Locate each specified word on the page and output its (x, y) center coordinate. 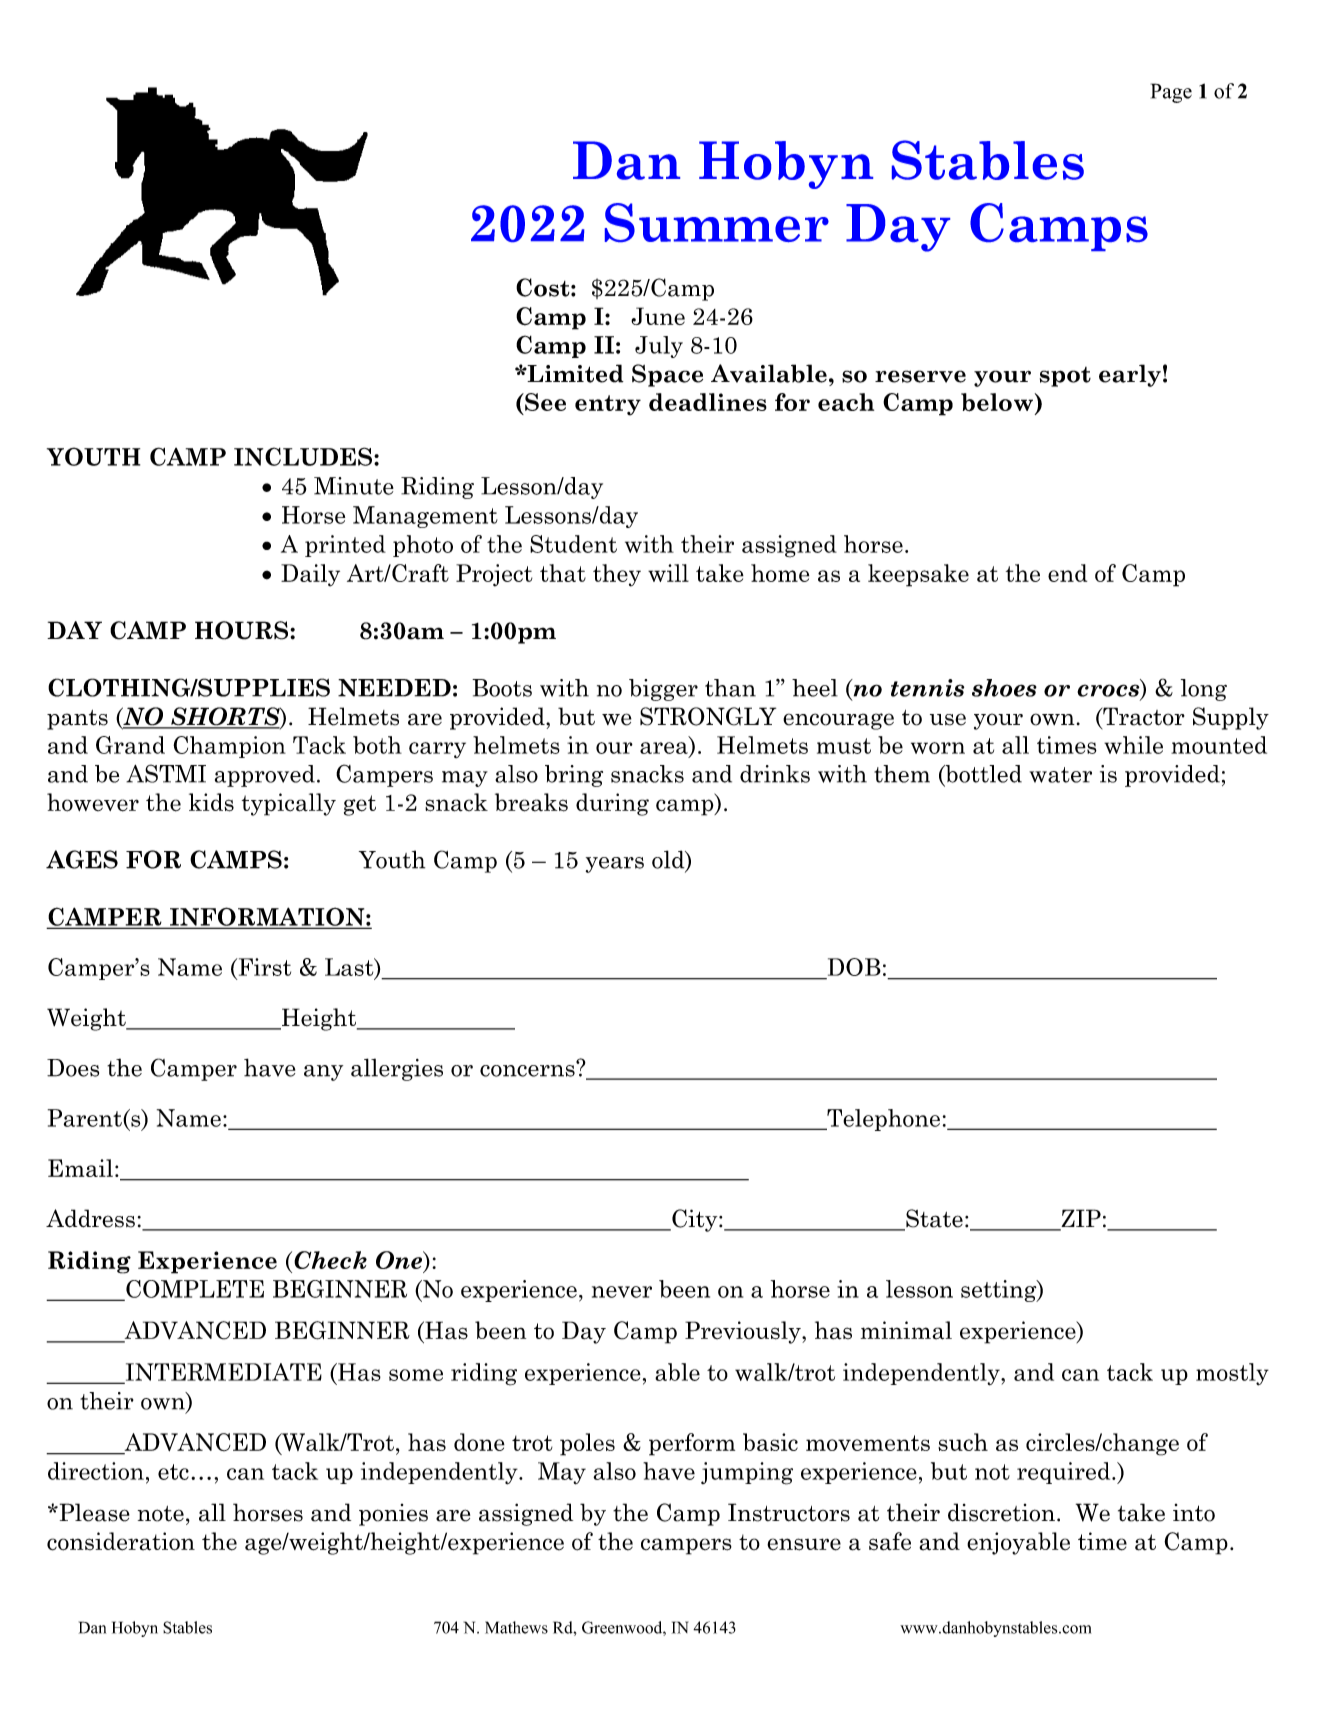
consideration (121, 1541)
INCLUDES (303, 456)
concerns (528, 1069)
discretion (1001, 1512)
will (668, 573)
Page (1171, 93)
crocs (1109, 691)
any (323, 1073)
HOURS (243, 630)
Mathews (516, 1627)
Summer (717, 222)
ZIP (1081, 1218)
